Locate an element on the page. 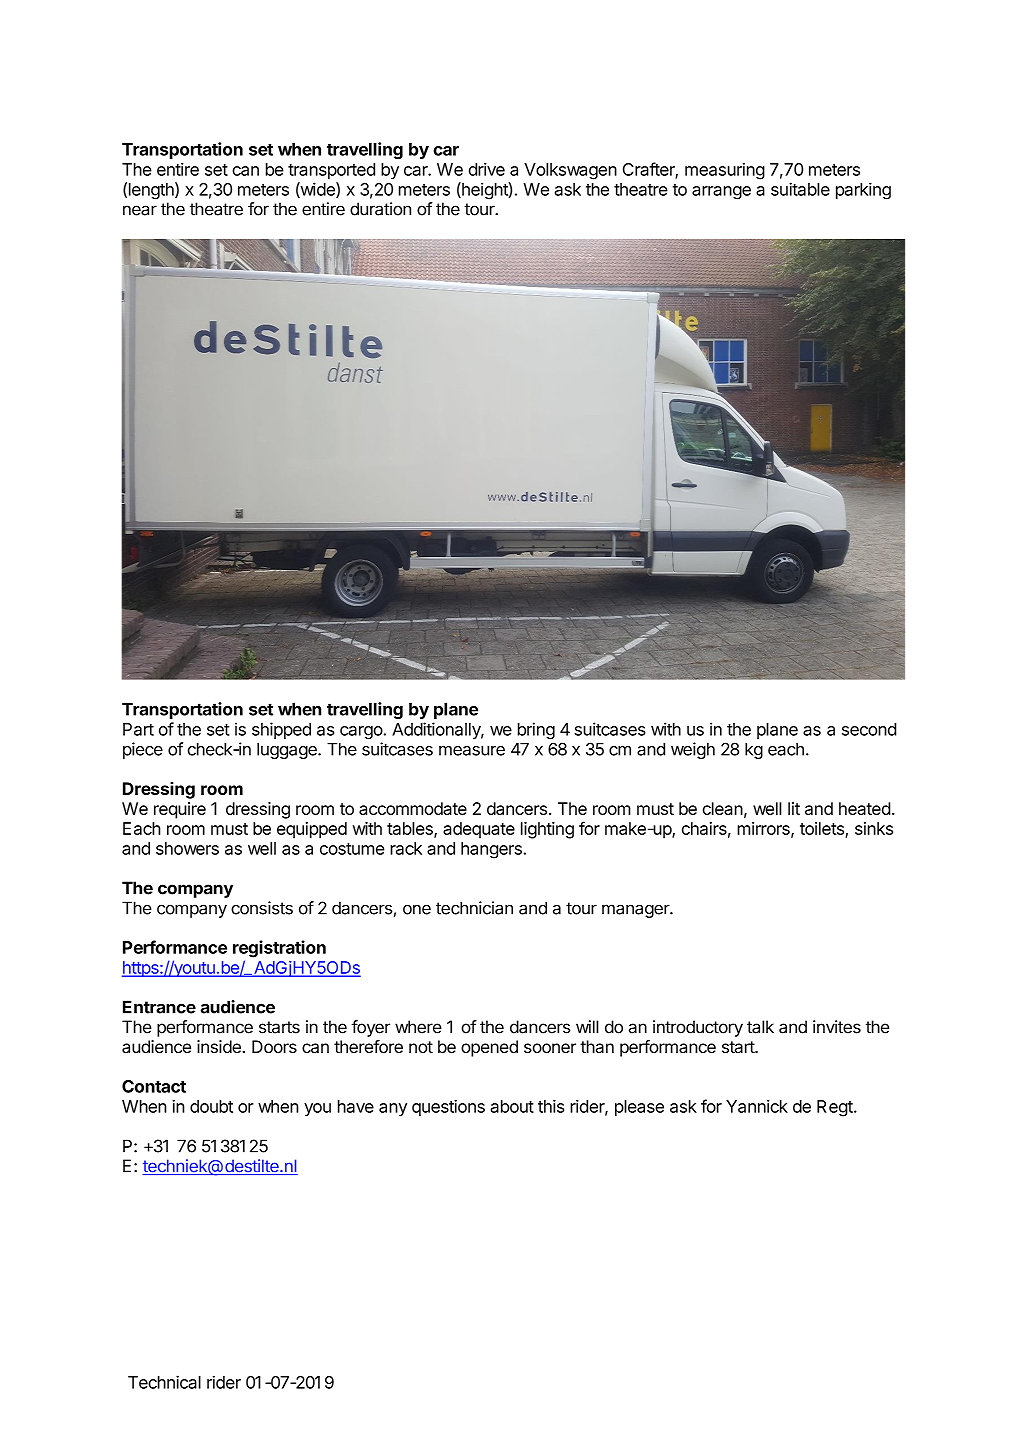  registration is located at coordinates (279, 949).
